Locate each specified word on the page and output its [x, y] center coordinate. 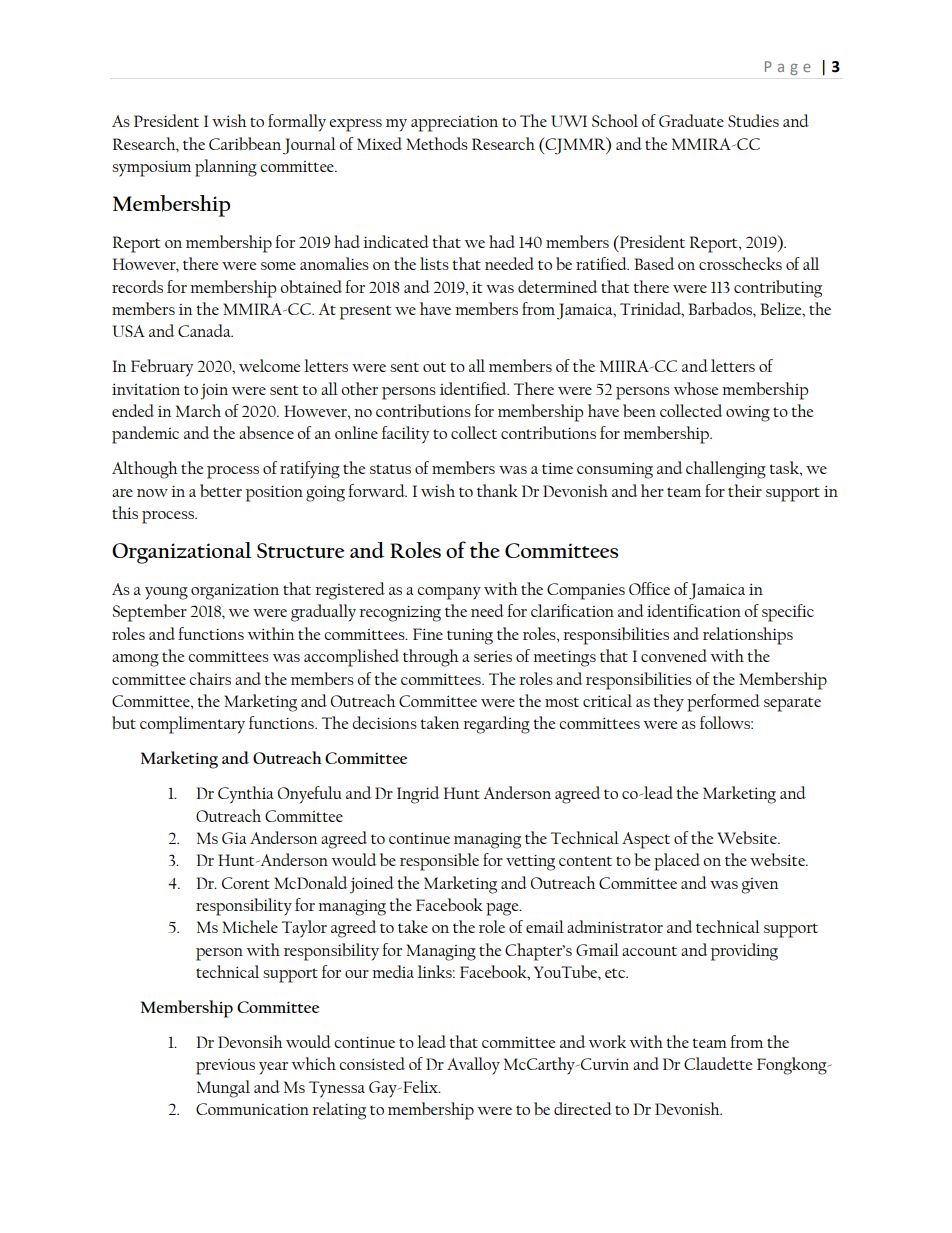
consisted [372, 1063]
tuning [470, 636]
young [166, 593]
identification [694, 610]
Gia [234, 838]
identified [474, 388]
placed [677, 862]
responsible [439, 862]
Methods [437, 143]
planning [226, 168]
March [198, 410]
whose [696, 388]
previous [225, 1067]
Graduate [691, 120]
